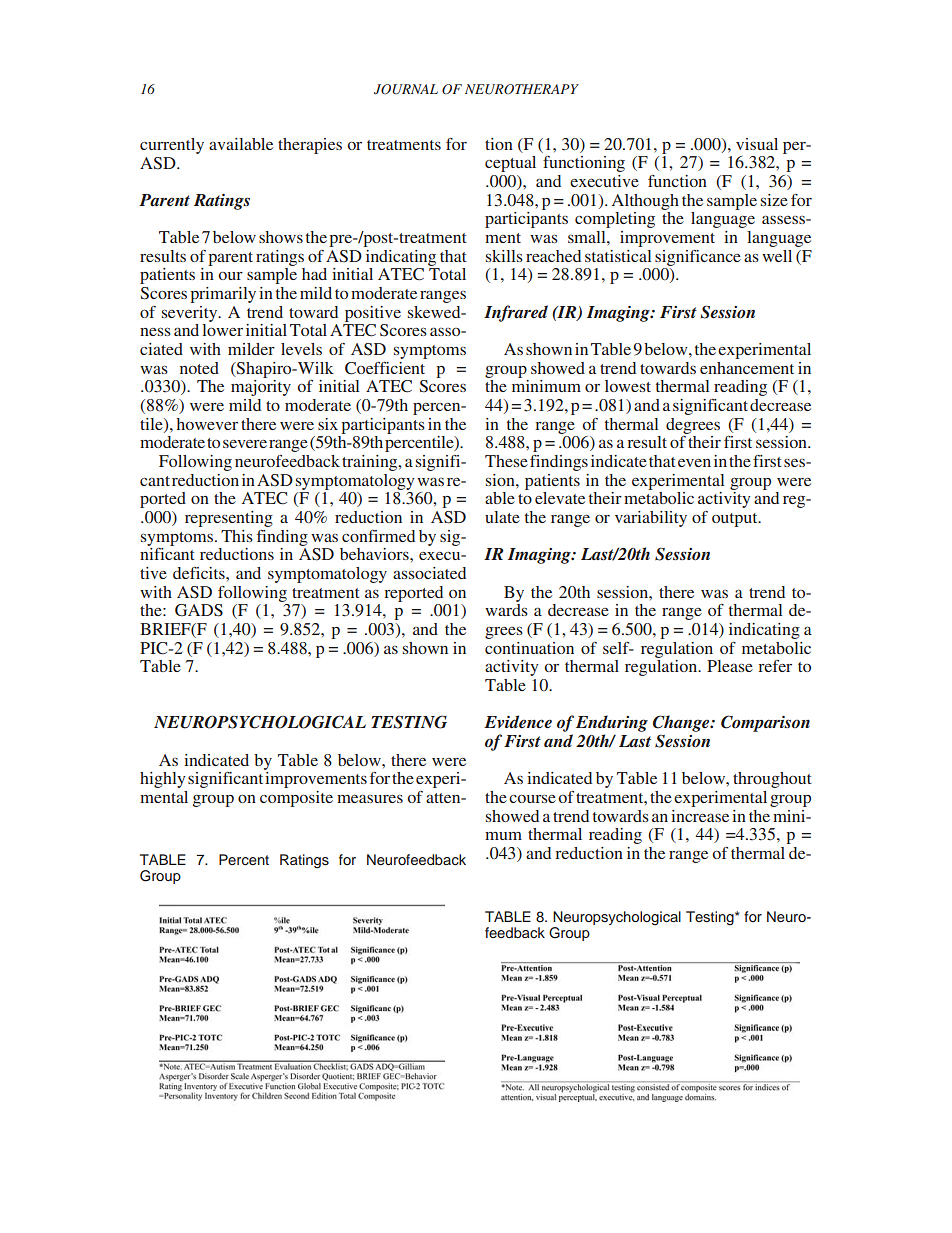 This image has height=1233, width=952. I want to click on Coefficient, so click(385, 368).
